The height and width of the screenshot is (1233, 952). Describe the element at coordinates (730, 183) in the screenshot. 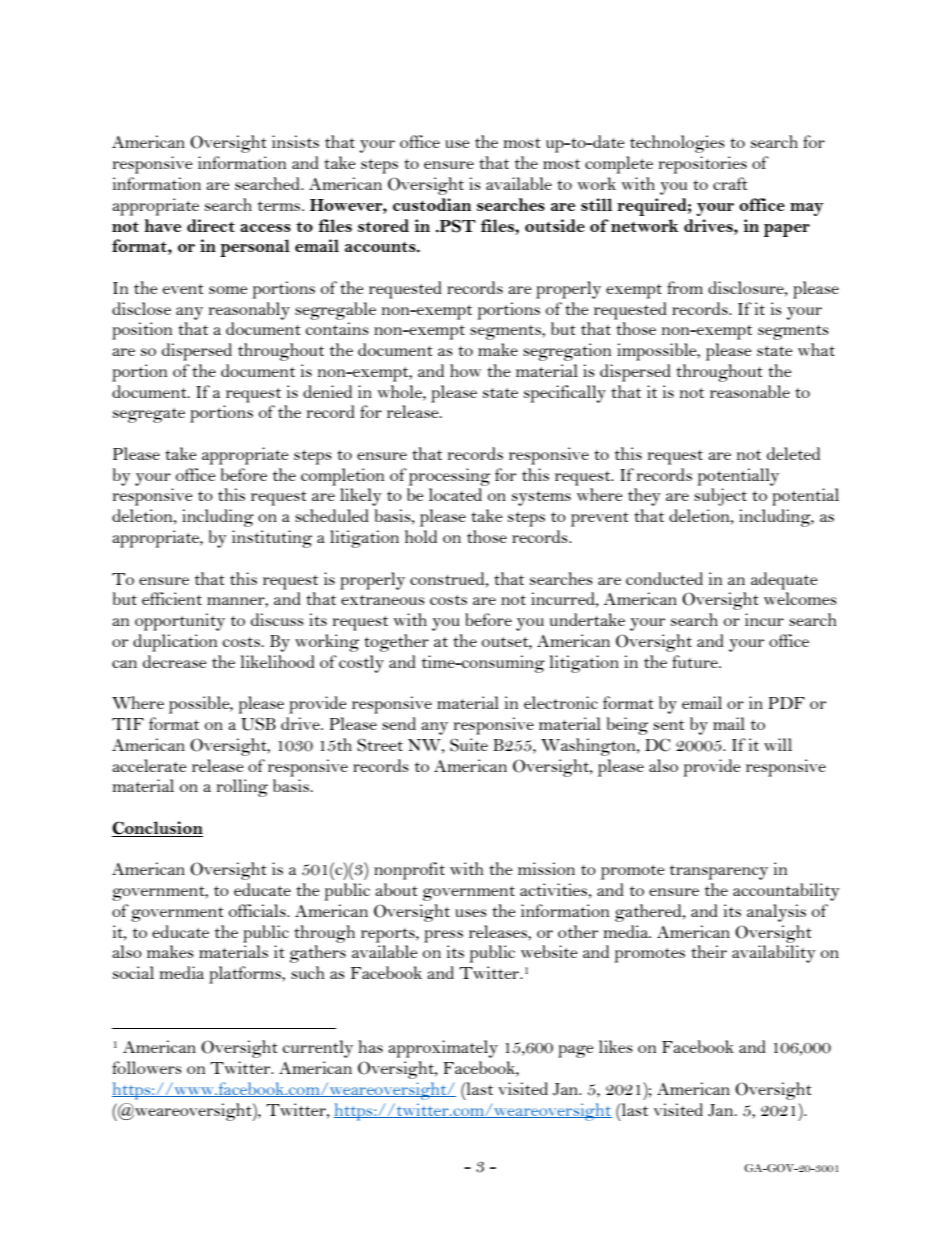

I see `craft` at that location.
